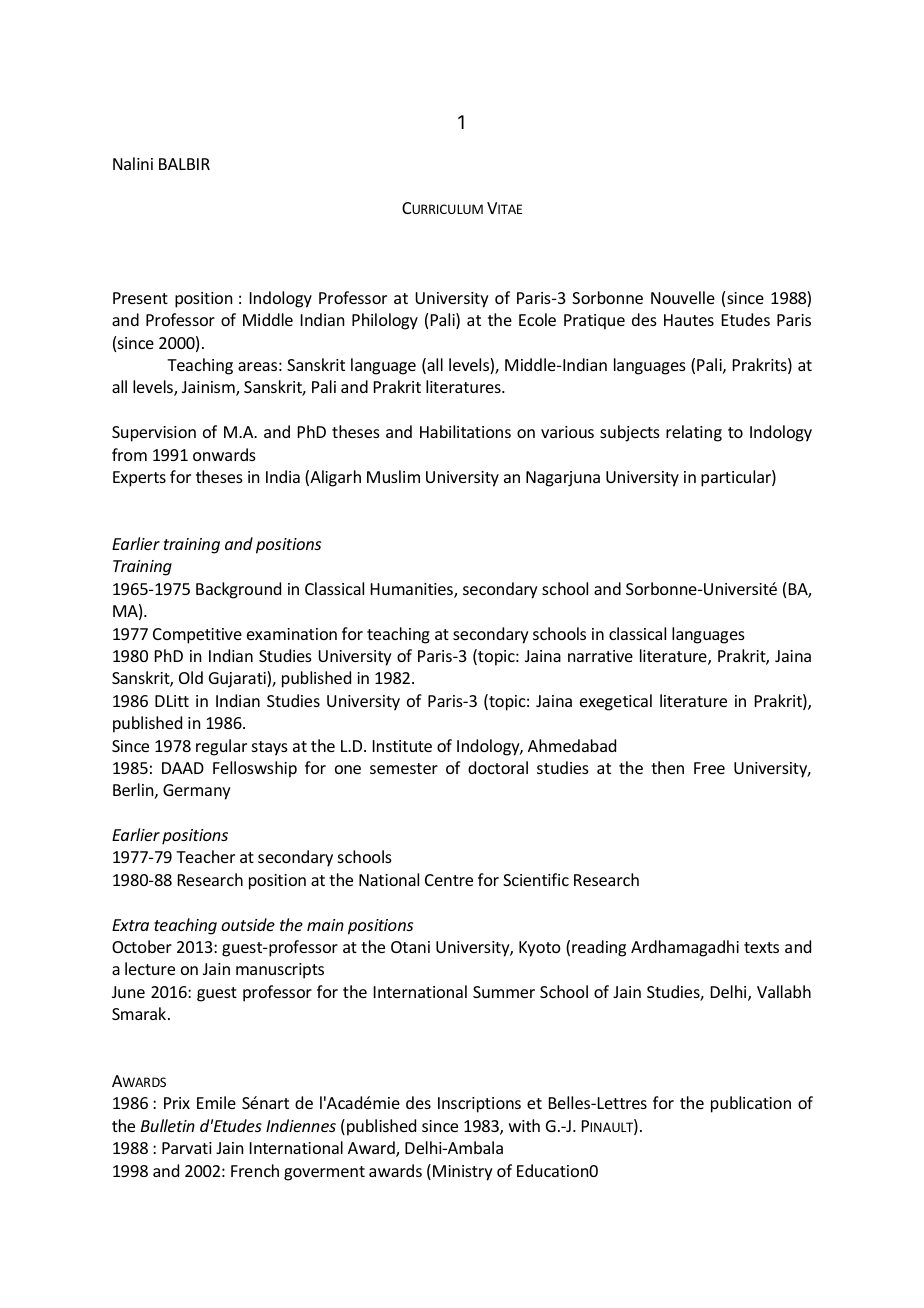 Image resolution: width=924 pixels, height=1308 pixels. I want to click on Institute, so click(402, 746).
